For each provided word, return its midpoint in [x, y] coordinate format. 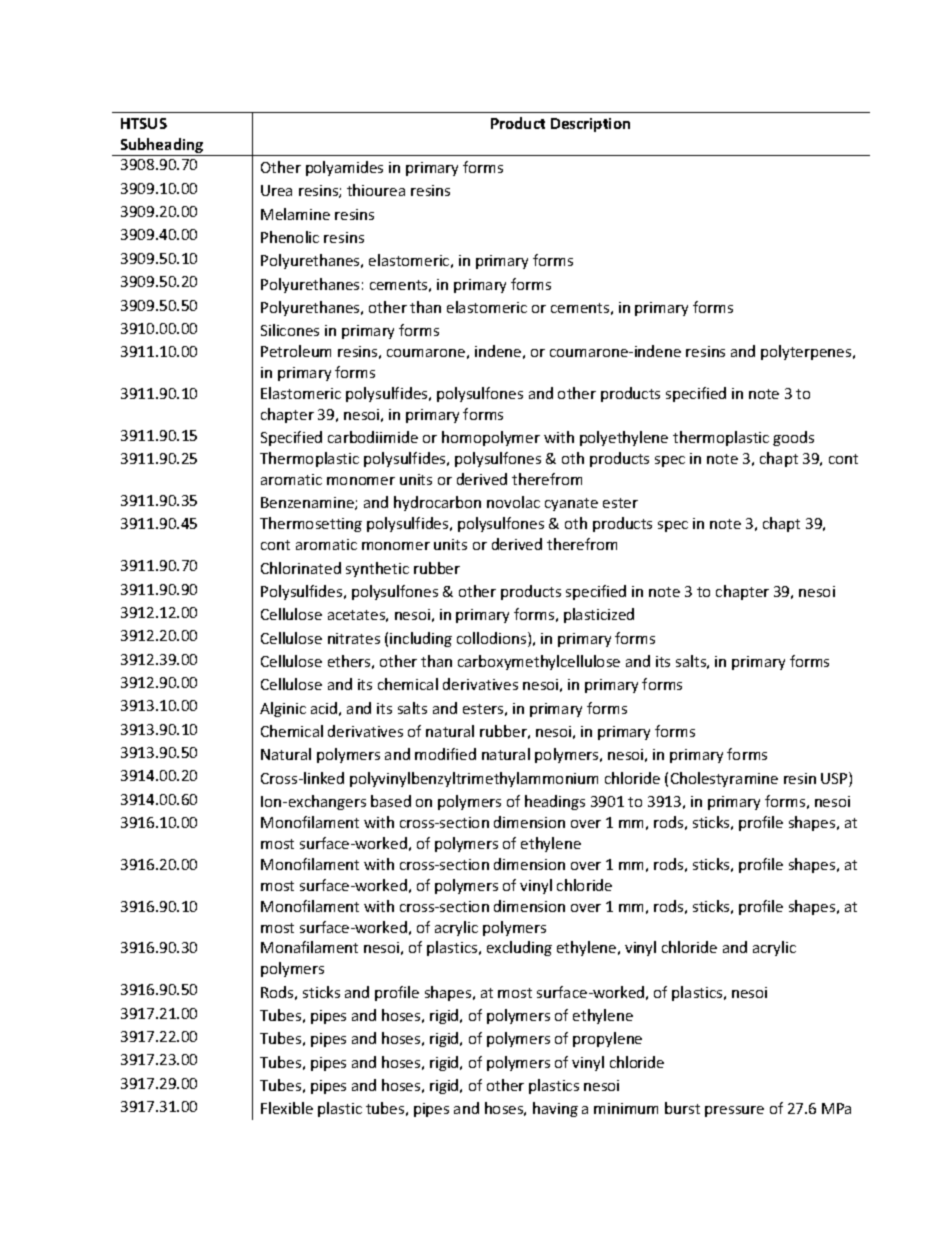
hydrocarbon [437, 503]
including [421, 639]
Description [590, 125]
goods [793, 438]
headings [555, 802]
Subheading [162, 147]
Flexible [287, 1108]
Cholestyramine [724, 779]
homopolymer [491, 438]
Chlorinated [301, 568]
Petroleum [296, 351]
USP [835, 779]
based [391, 801]
